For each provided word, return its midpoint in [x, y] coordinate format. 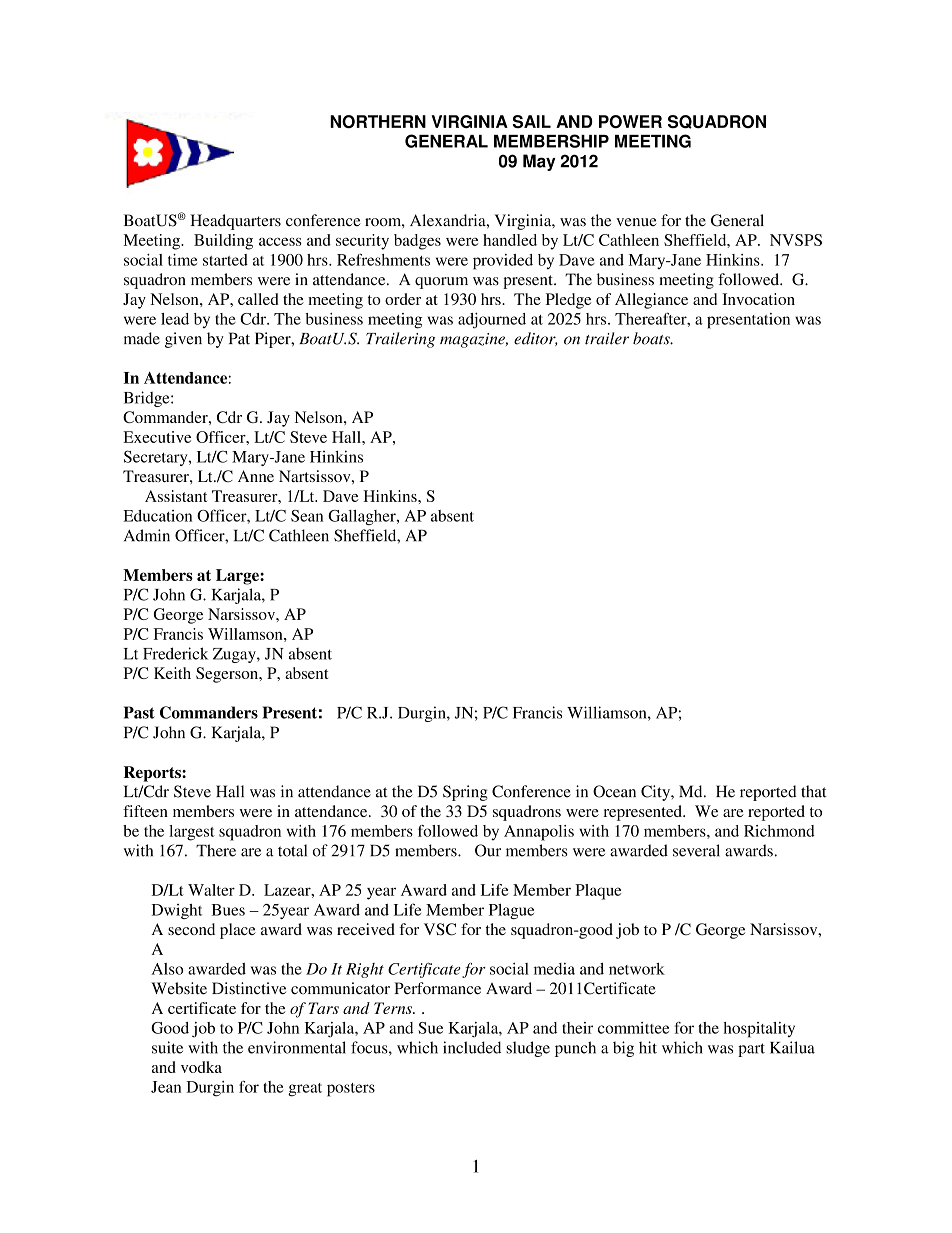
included [472, 1047]
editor [536, 339]
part [751, 1050]
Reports [153, 774]
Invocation [758, 299]
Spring [465, 793]
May [539, 162]
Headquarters [235, 222]
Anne [256, 476]
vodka [201, 1067]
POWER [630, 121]
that [814, 791]
